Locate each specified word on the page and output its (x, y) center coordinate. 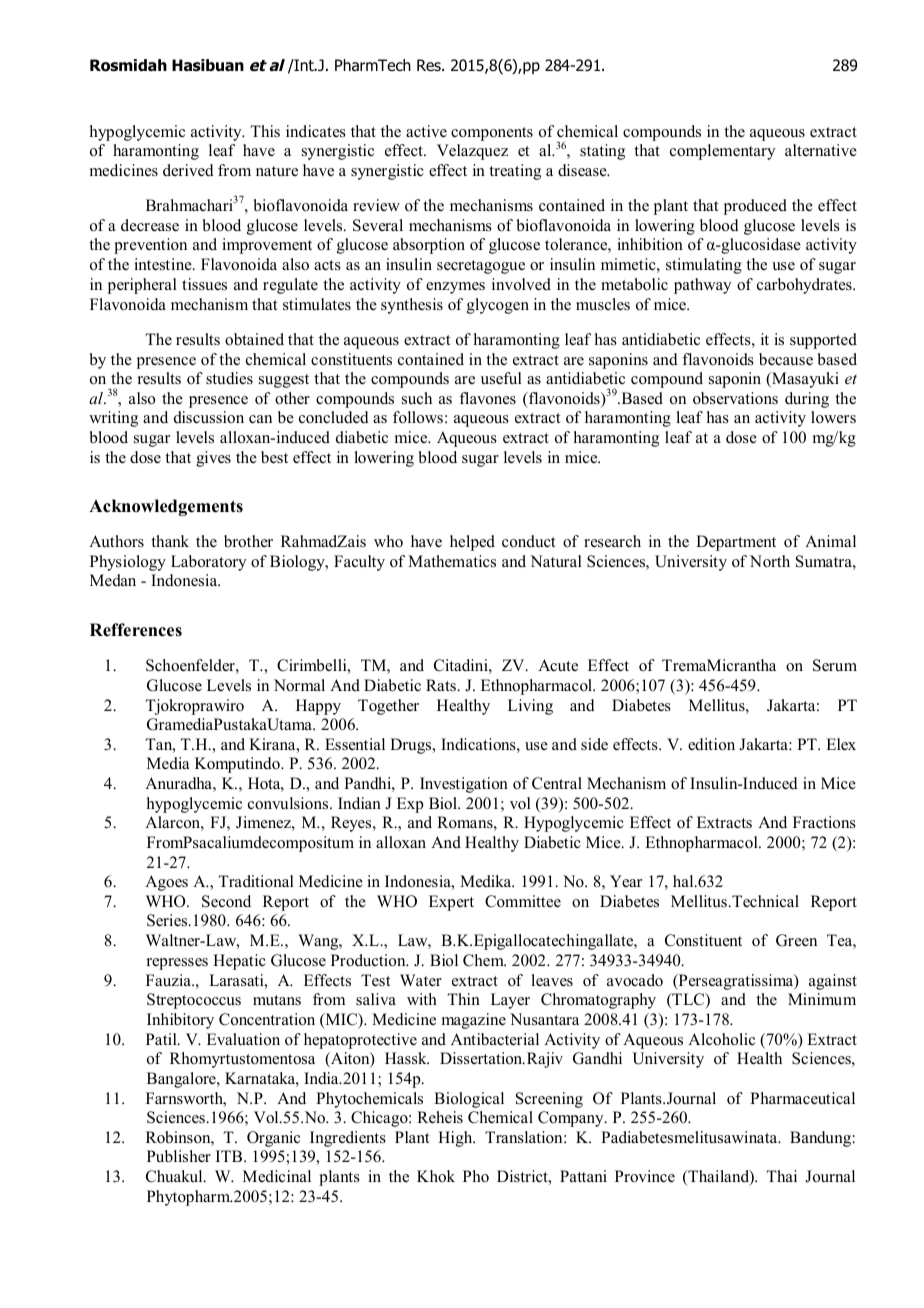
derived (188, 170)
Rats (442, 685)
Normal (299, 685)
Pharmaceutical (802, 1098)
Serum (835, 665)
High (456, 1139)
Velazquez (472, 152)
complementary (722, 152)
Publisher (179, 1156)
